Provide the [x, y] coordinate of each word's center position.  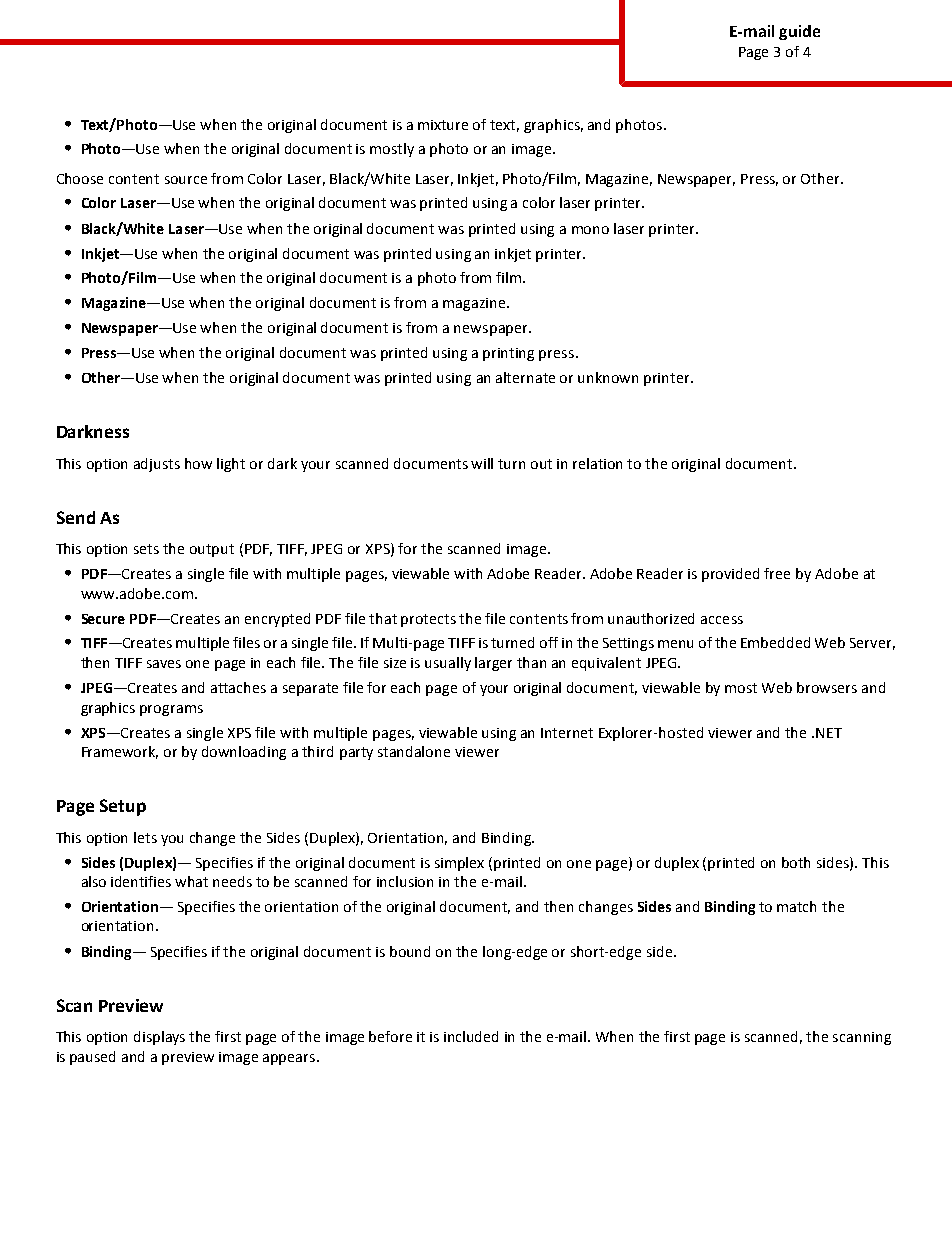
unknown [608, 377]
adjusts [157, 465]
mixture [443, 125]
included [471, 1036]
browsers [827, 687]
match [796, 906]
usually [448, 664]
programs [171, 710]
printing [508, 354]
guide [799, 32]
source [186, 180]
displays [159, 1038]
